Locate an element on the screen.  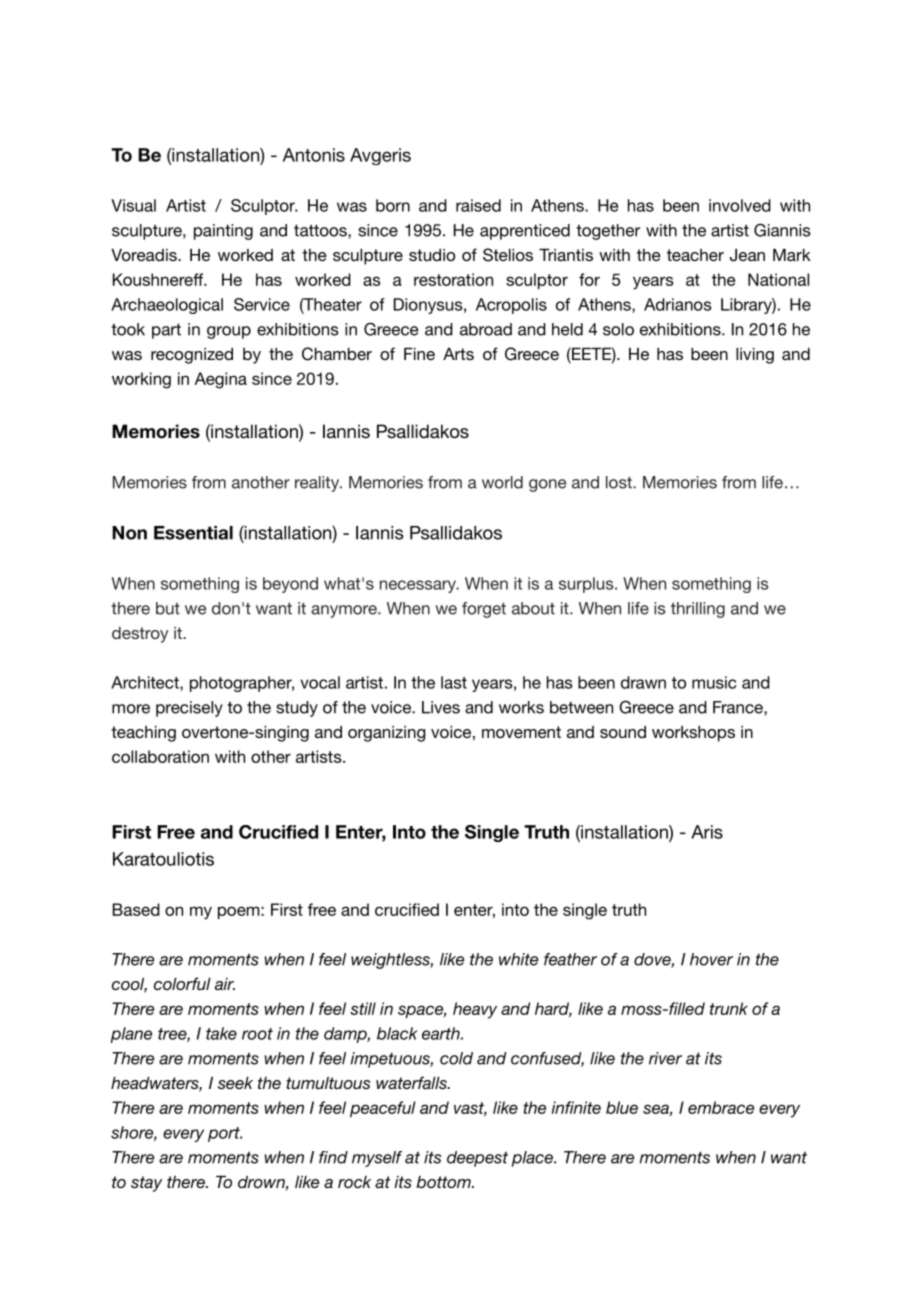
painting is located at coordinates (223, 232).
